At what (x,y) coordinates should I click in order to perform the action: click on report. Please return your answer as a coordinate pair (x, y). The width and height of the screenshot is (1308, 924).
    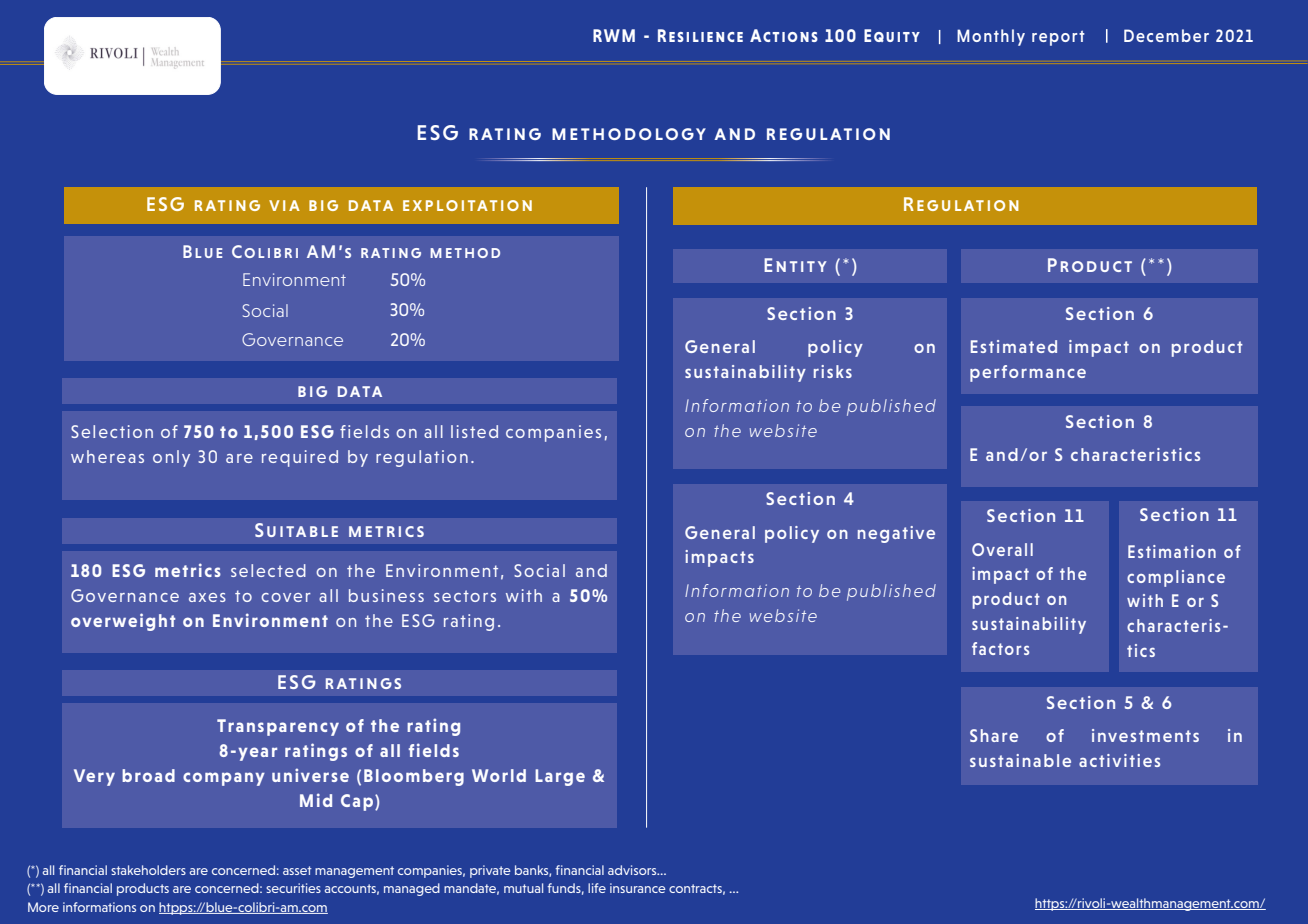
    Looking at the image, I should click on (1058, 38).
